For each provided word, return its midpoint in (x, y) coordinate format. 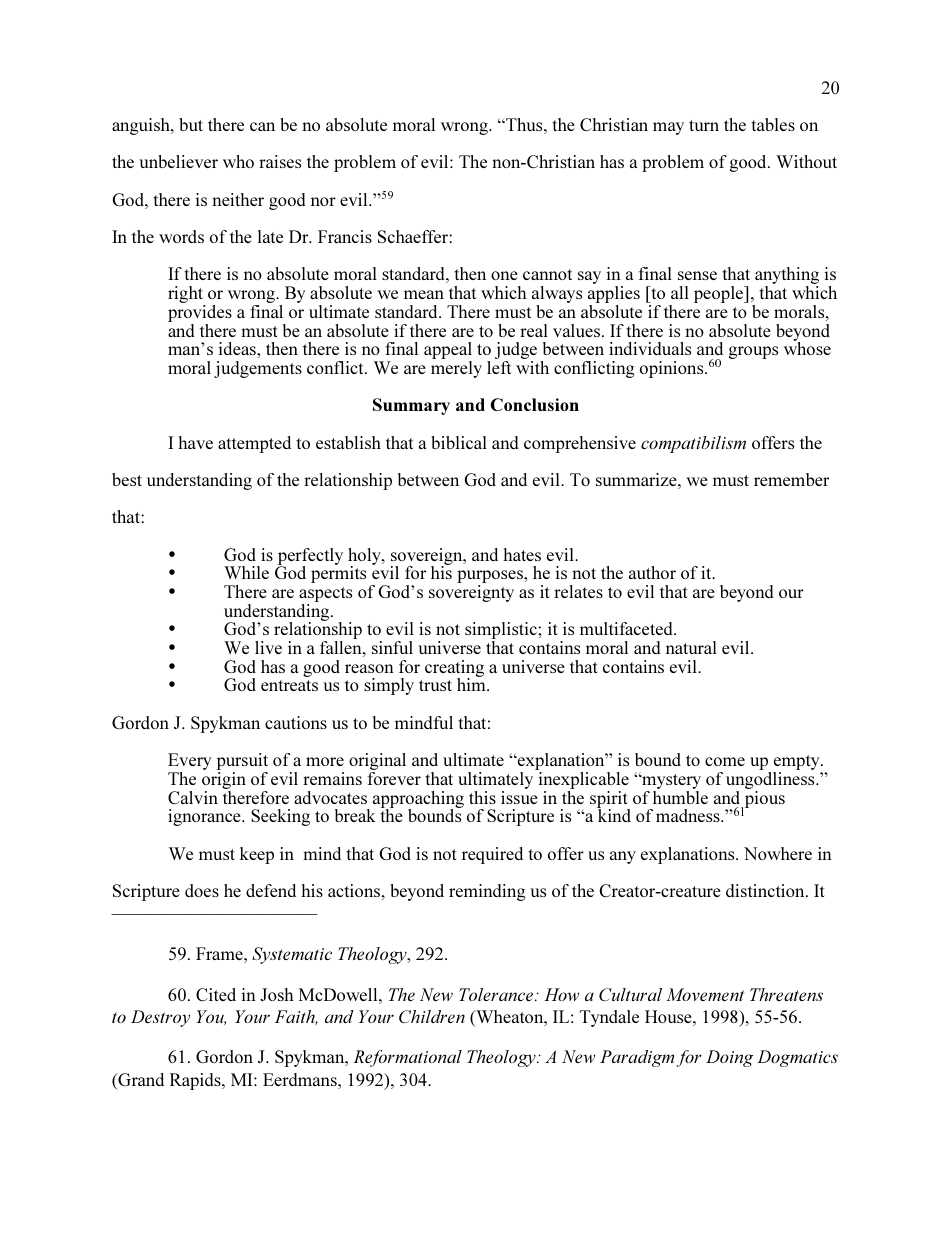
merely (456, 369)
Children (432, 1016)
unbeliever (178, 161)
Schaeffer (414, 236)
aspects (325, 596)
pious (763, 800)
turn (704, 125)
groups (753, 352)
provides (200, 315)
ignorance (205, 817)
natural (691, 647)
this (482, 797)
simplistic (502, 632)
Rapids (196, 1081)
